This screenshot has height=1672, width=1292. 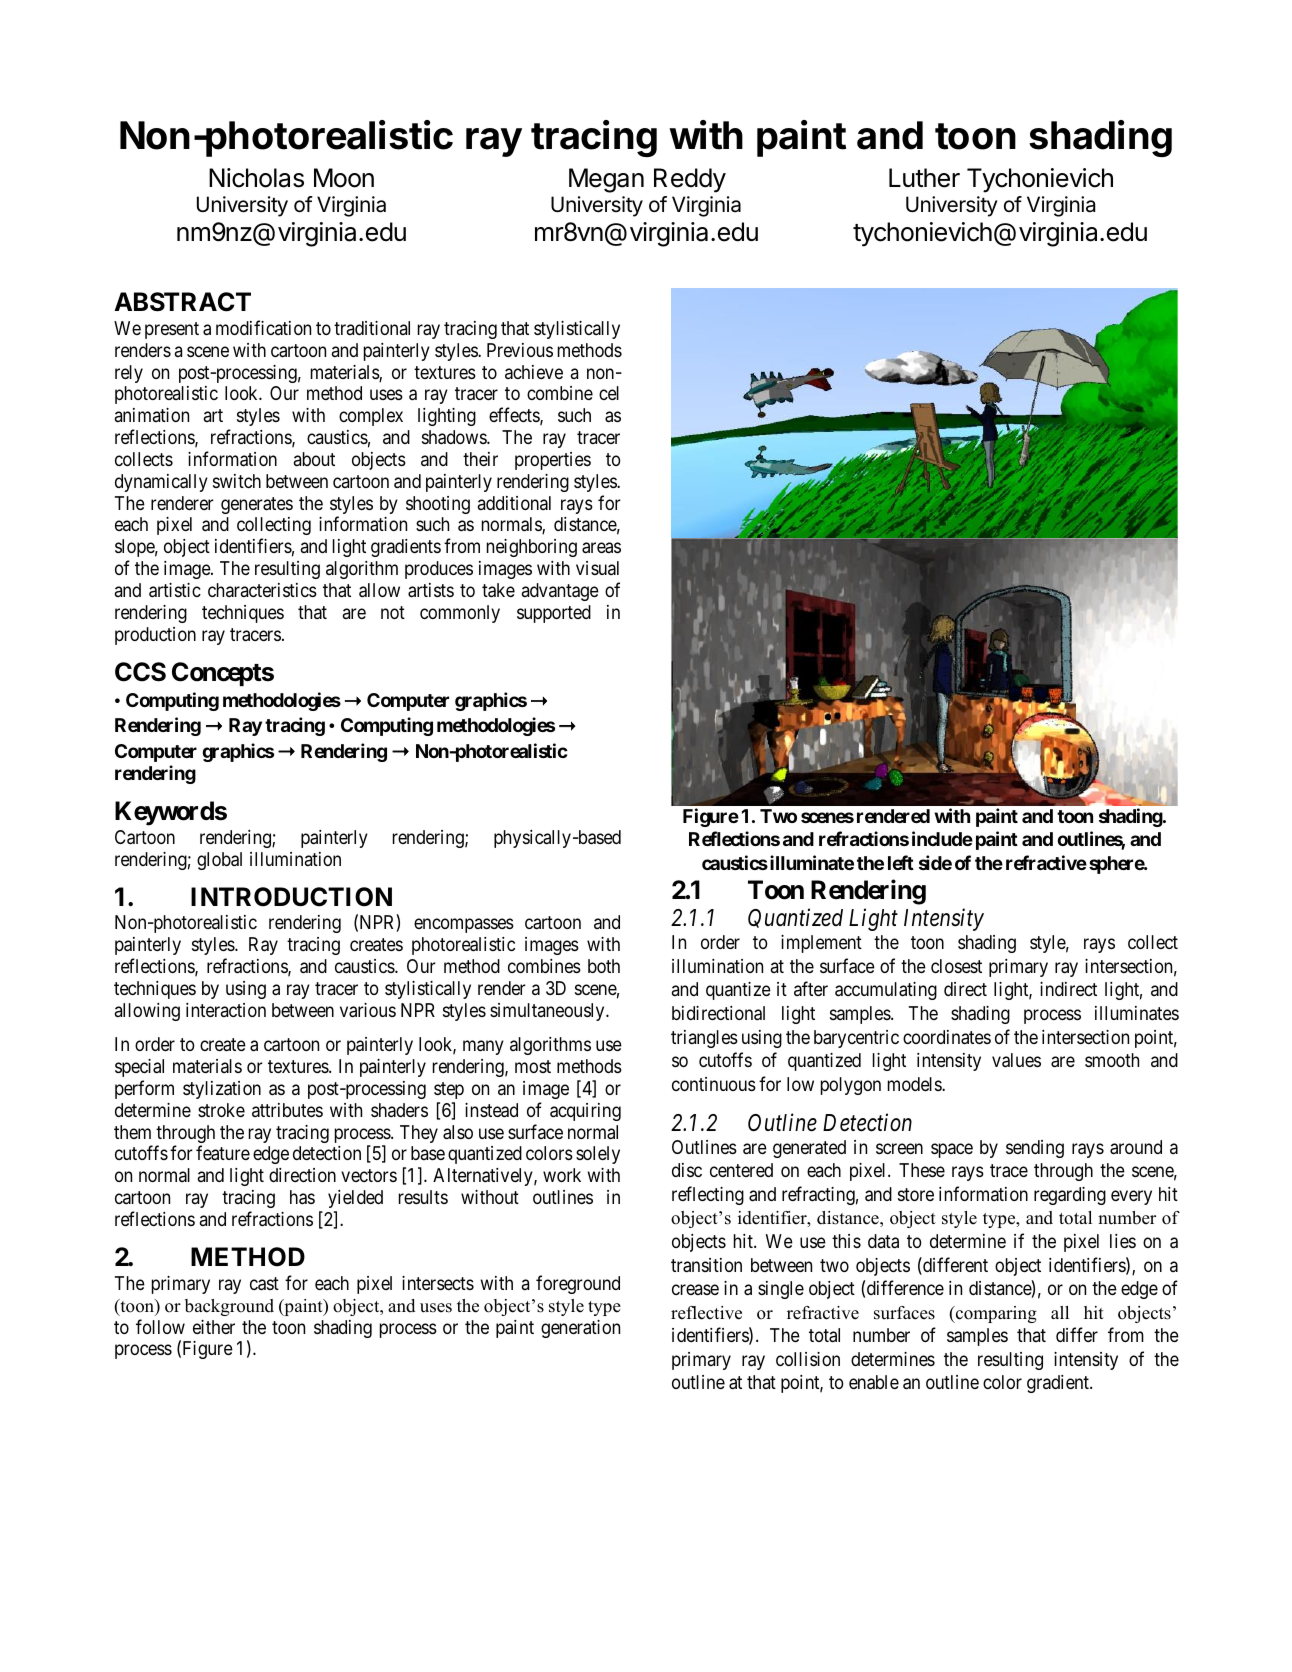 I want to click on values, so click(x=1016, y=1060).
